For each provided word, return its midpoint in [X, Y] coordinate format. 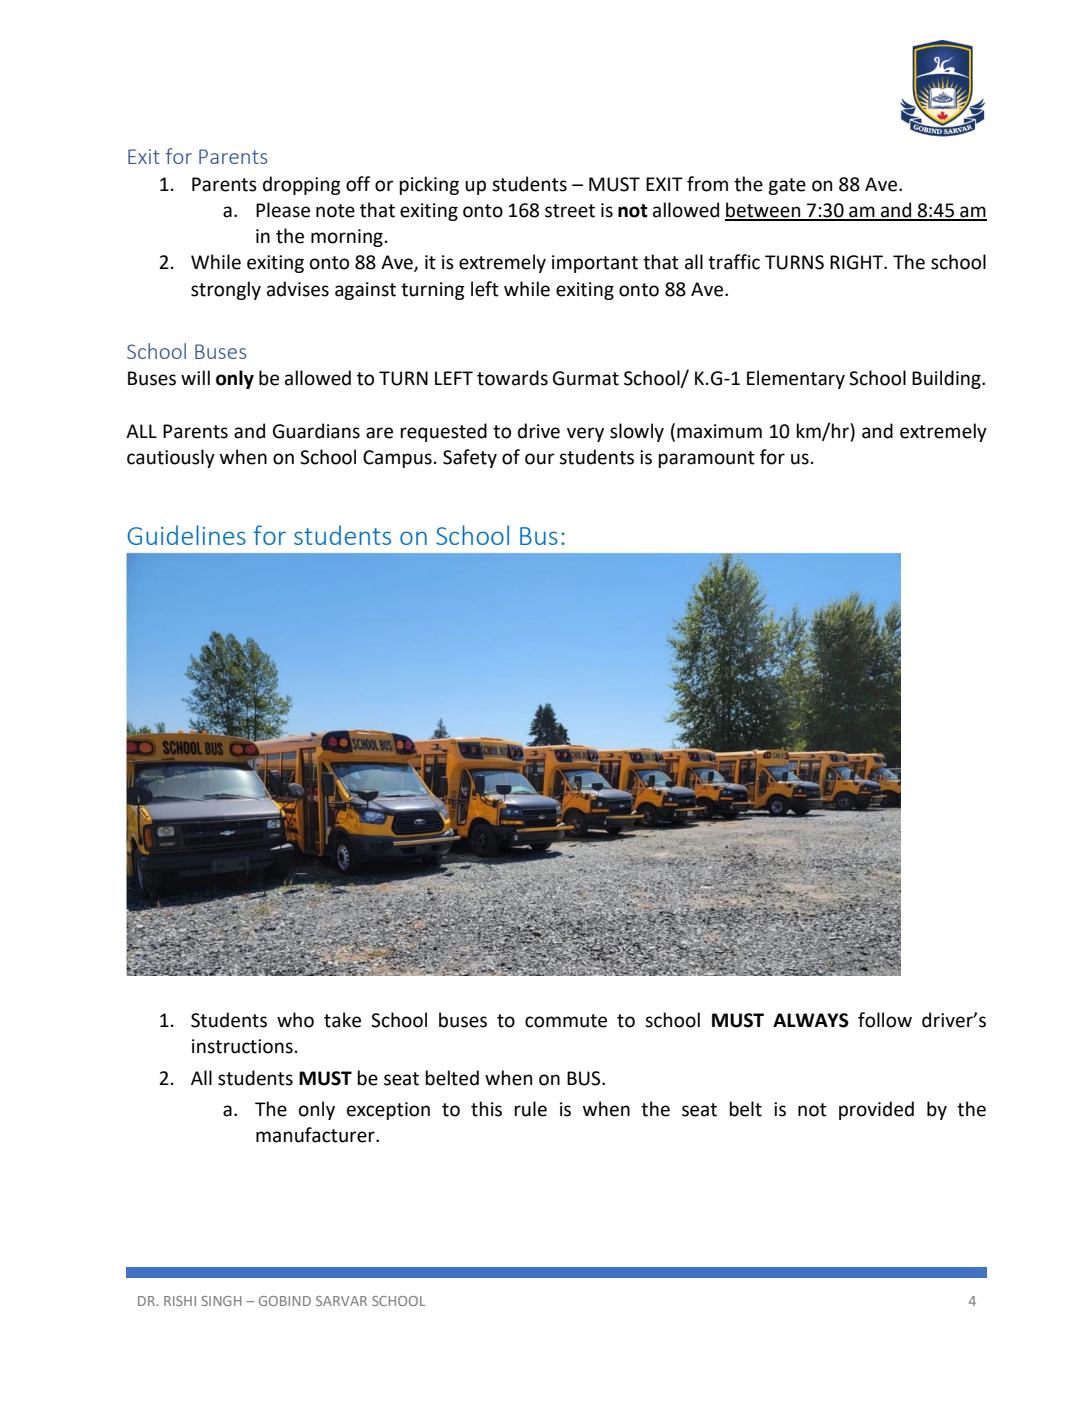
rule [530, 1109]
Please [283, 210]
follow [885, 1020]
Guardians [316, 431]
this [486, 1109]
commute [566, 1021]
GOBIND [285, 1301]
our [540, 459]
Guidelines [186, 535]
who [295, 1020]
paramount [706, 459]
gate [787, 186]
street [570, 211]
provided [876, 1110]
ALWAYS [811, 1020]
